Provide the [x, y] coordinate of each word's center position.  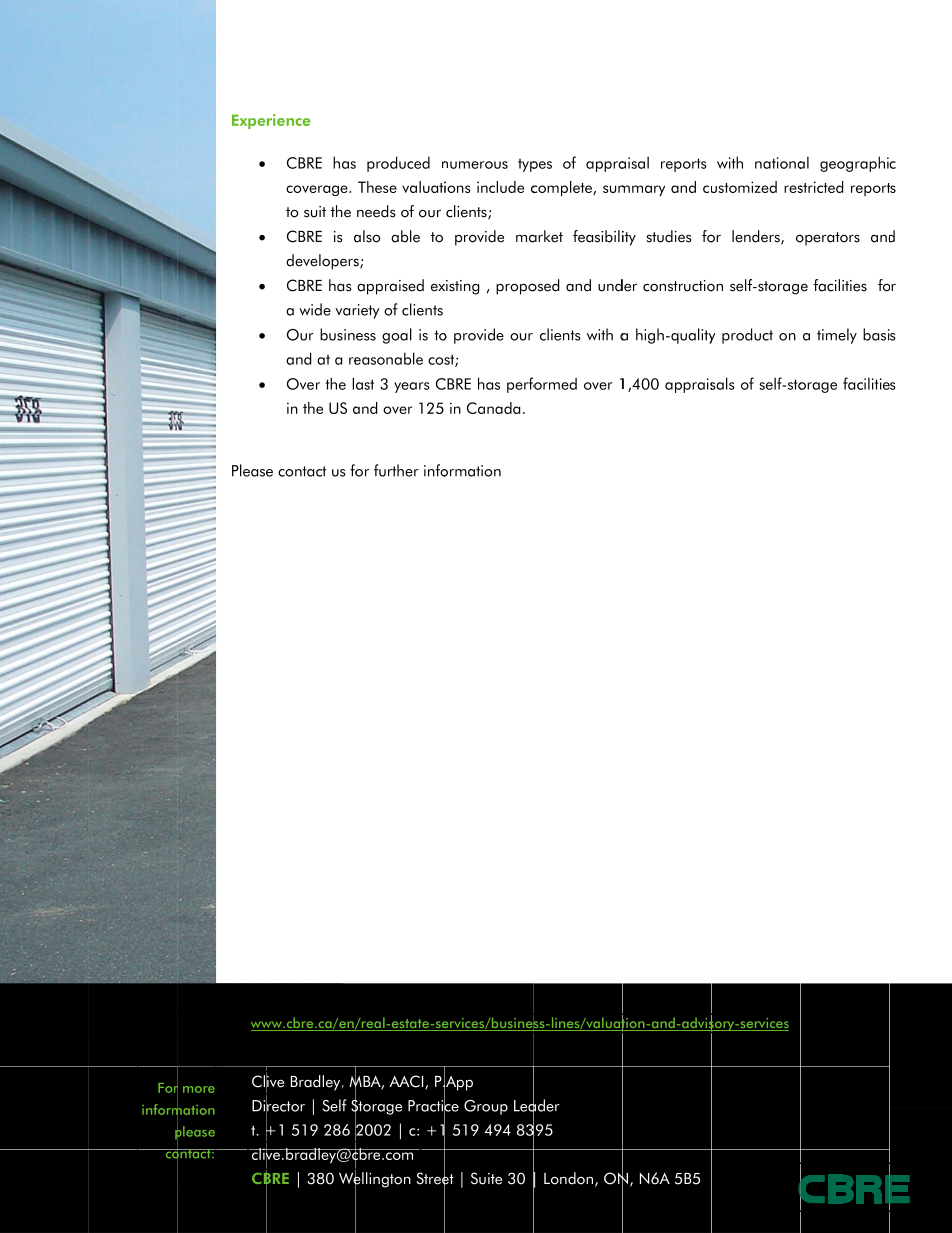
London [568, 1178]
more [199, 1089]
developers [323, 262]
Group [486, 1107]
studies [669, 236]
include [500, 187]
